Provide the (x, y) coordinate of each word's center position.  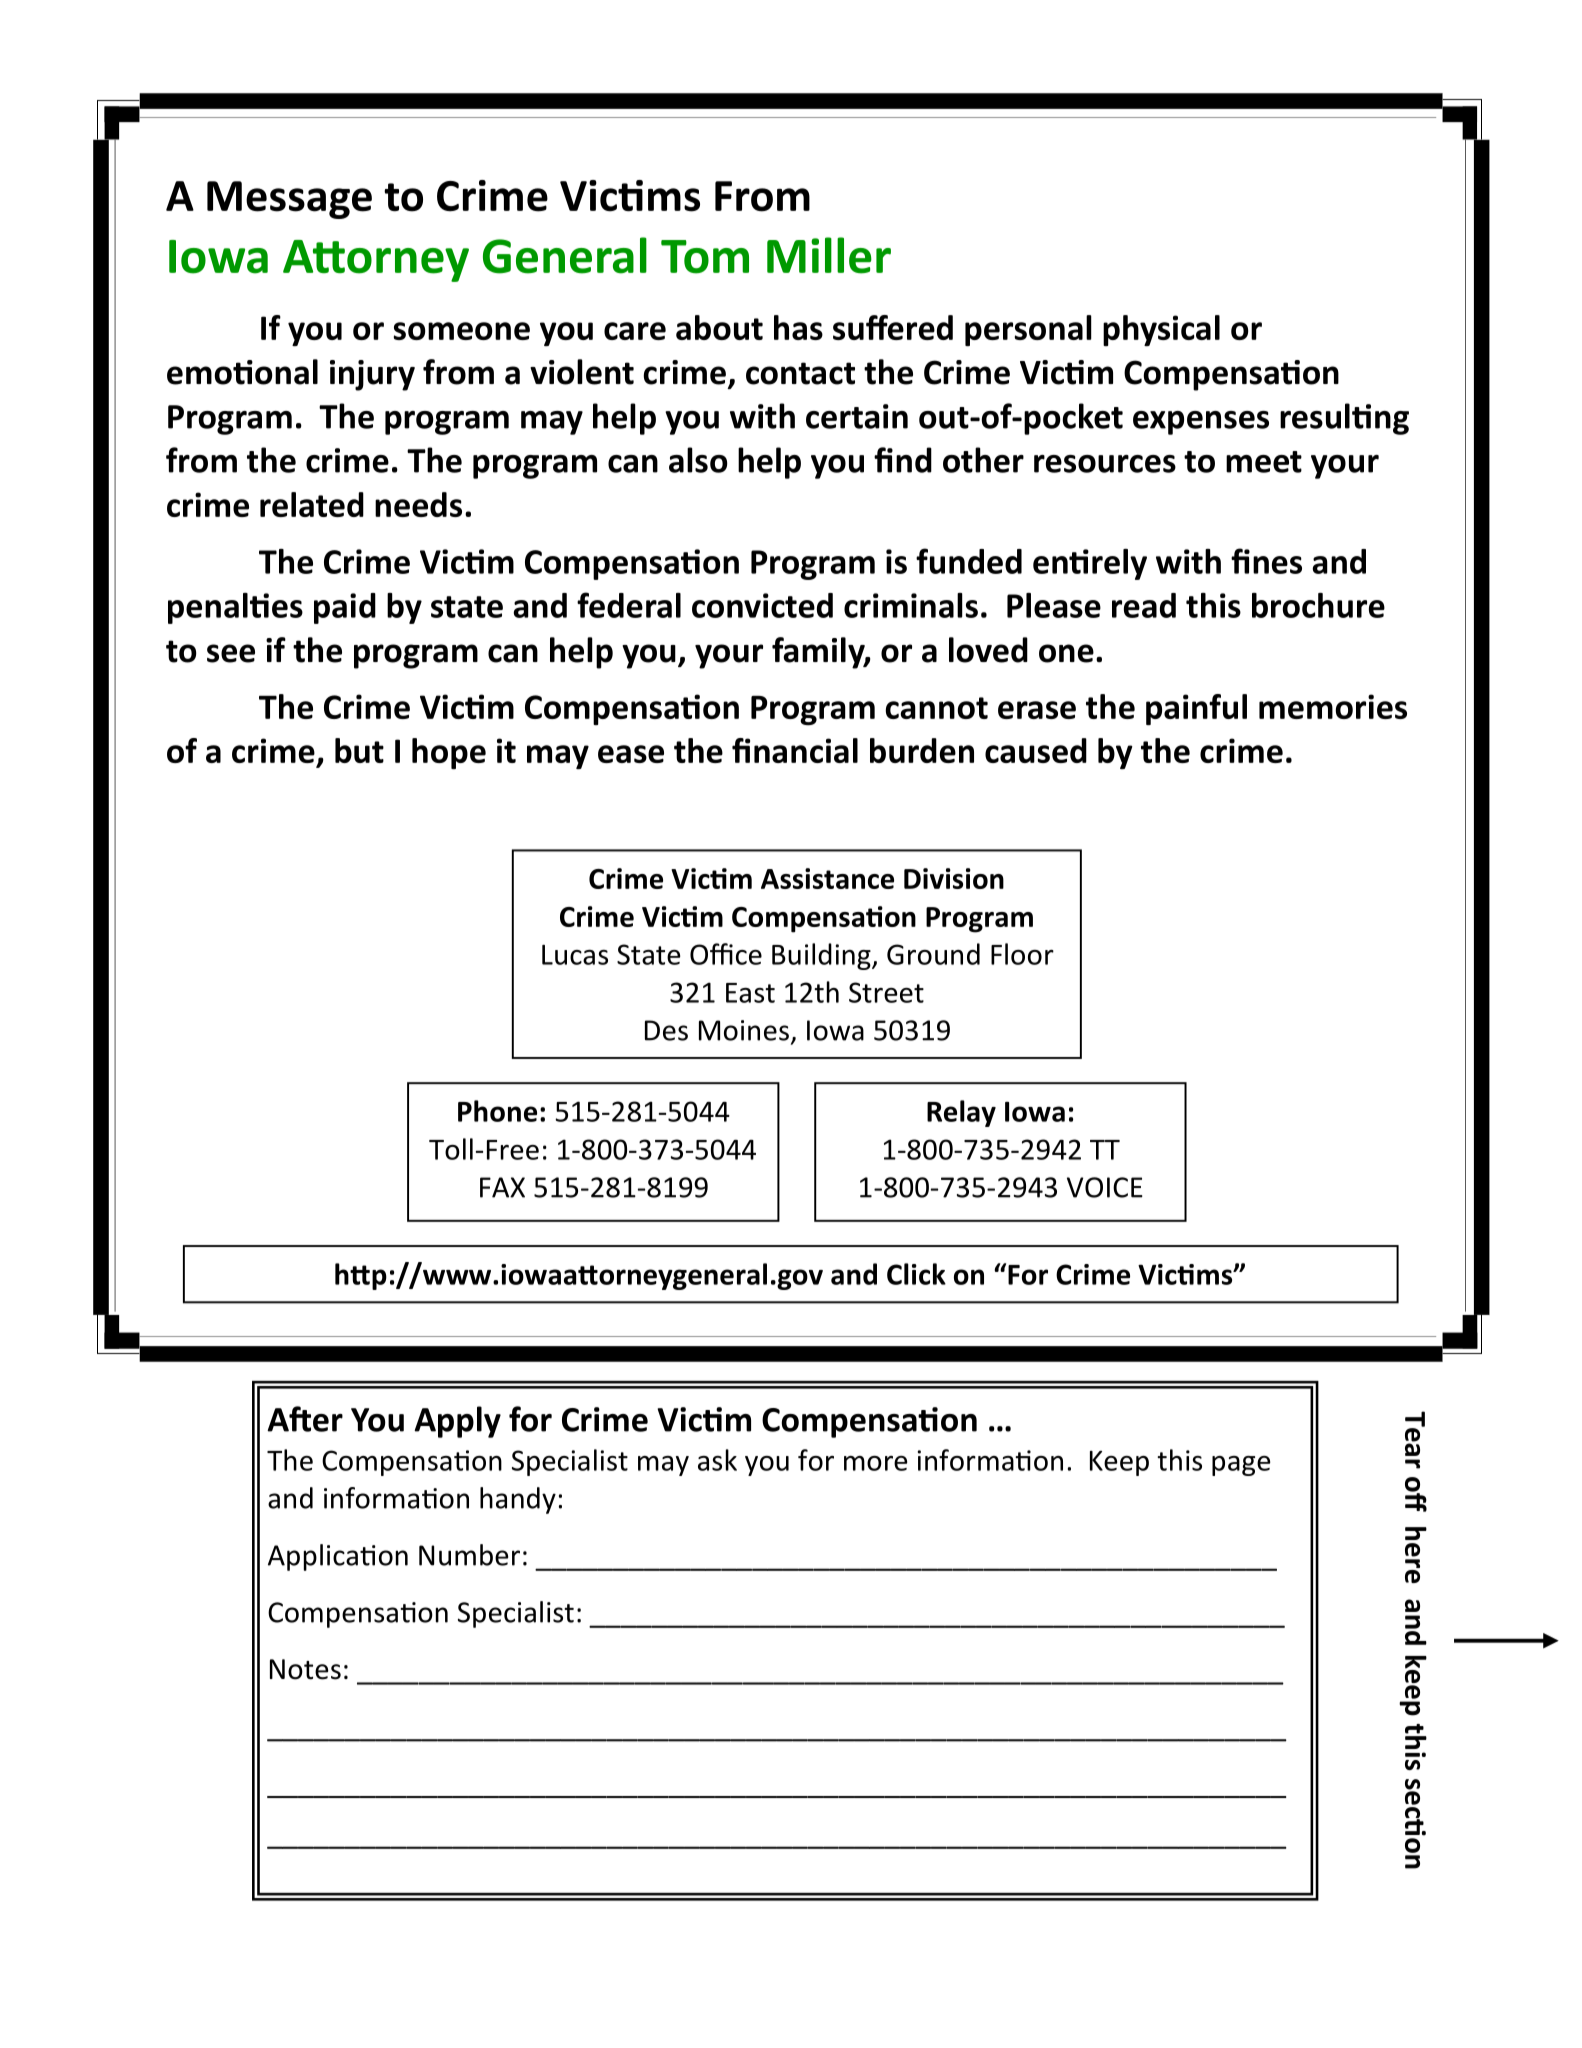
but (359, 750)
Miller (829, 255)
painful (1196, 709)
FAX (502, 1187)
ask (717, 1460)
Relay (961, 1113)
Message (289, 200)
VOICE (1105, 1187)
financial (795, 750)
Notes (305, 1669)
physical (1161, 330)
